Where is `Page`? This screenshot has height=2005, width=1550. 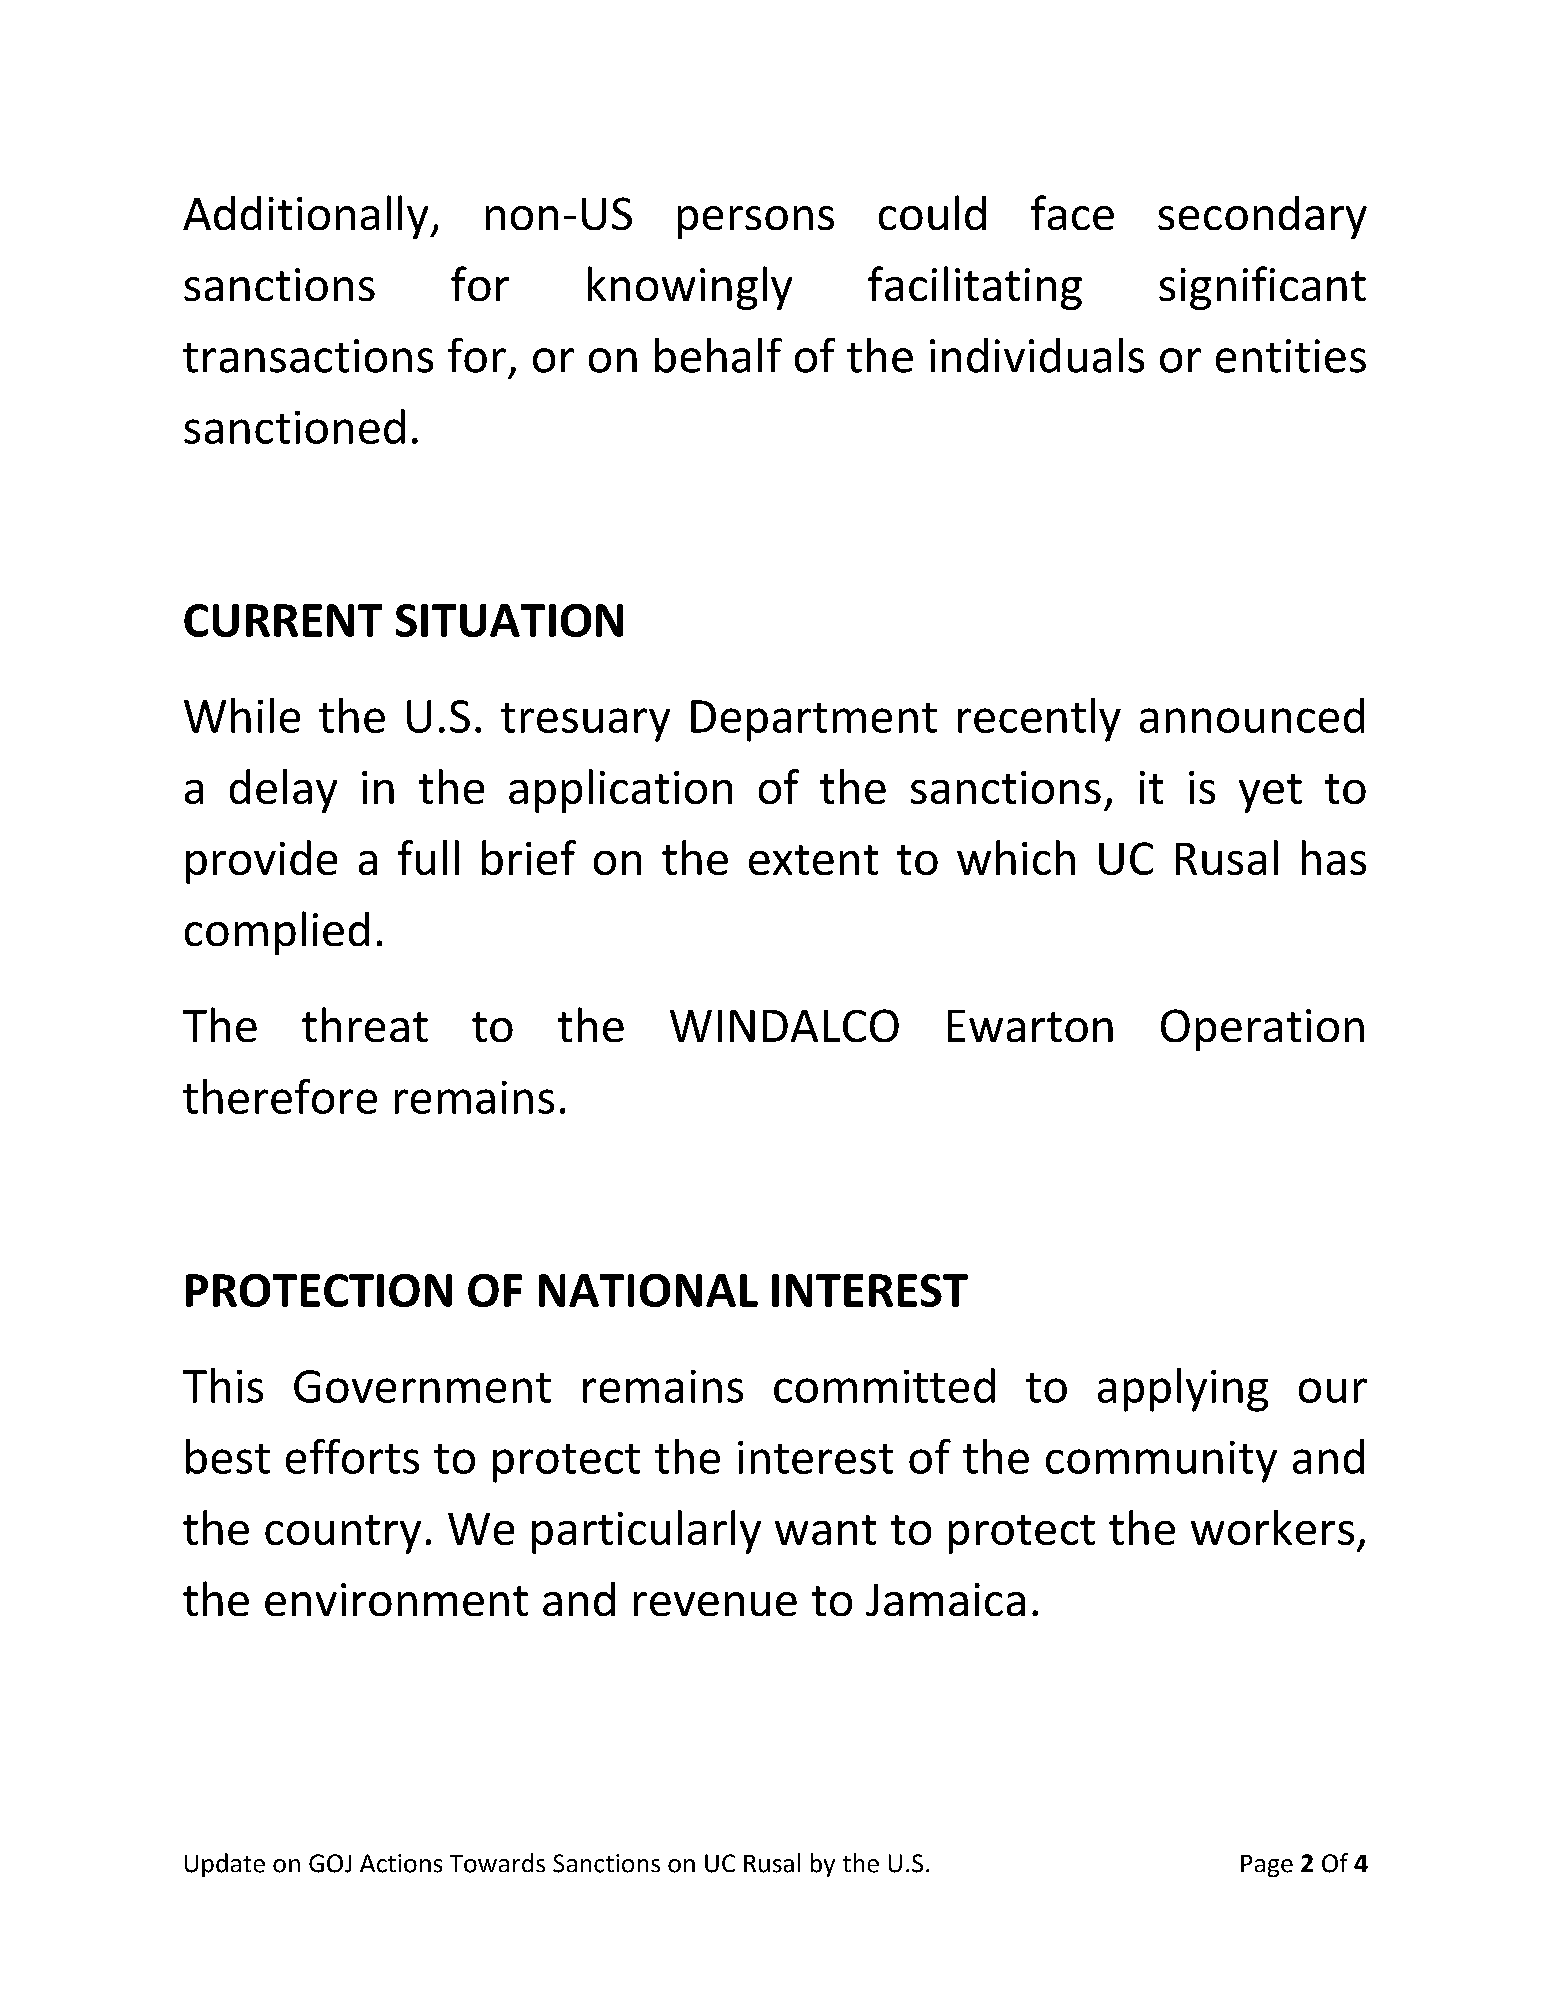
Page is located at coordinates (1267, 1866).
